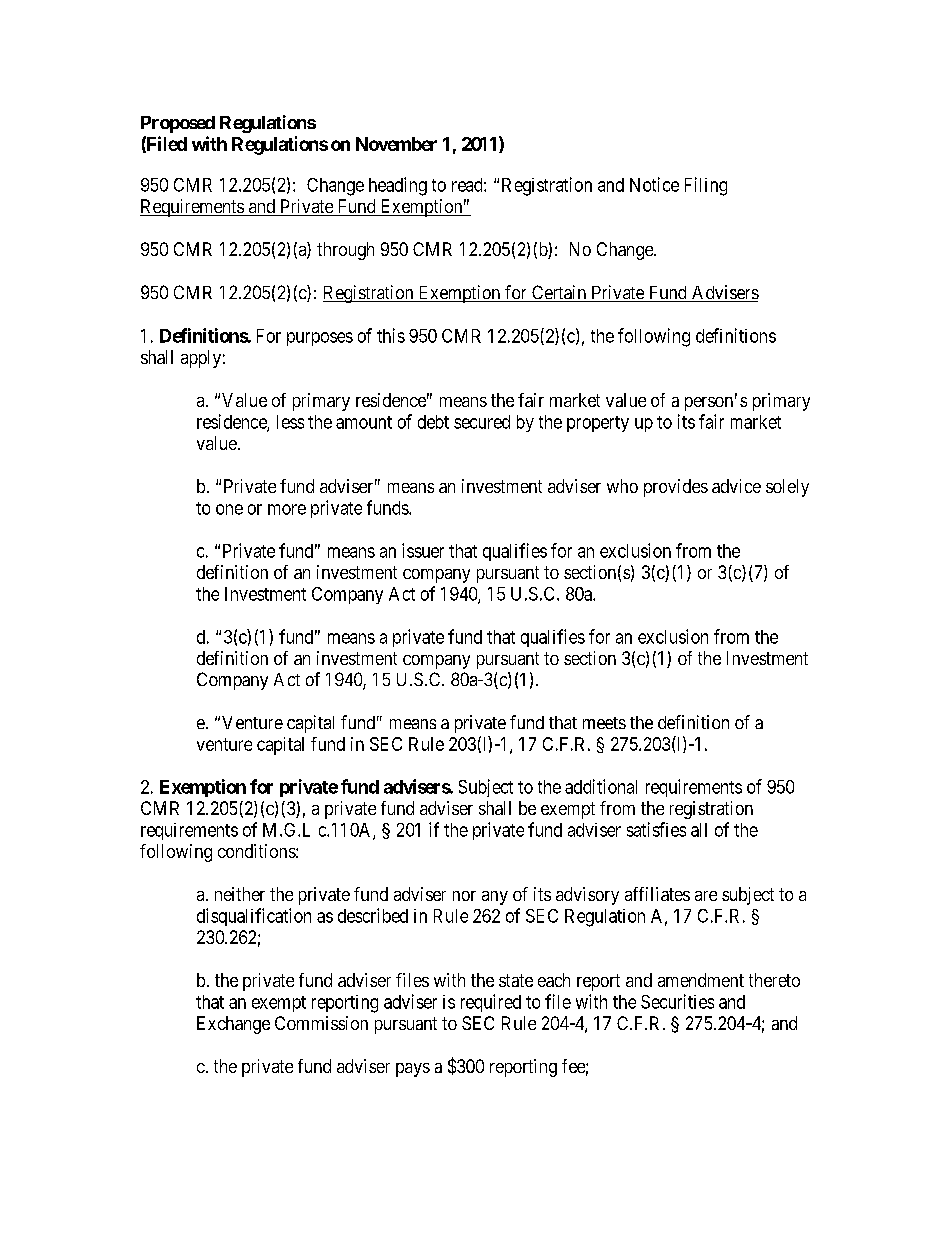  Describe the element at coordinates (229, 509) in the screenshot. I see `one` at that location.
